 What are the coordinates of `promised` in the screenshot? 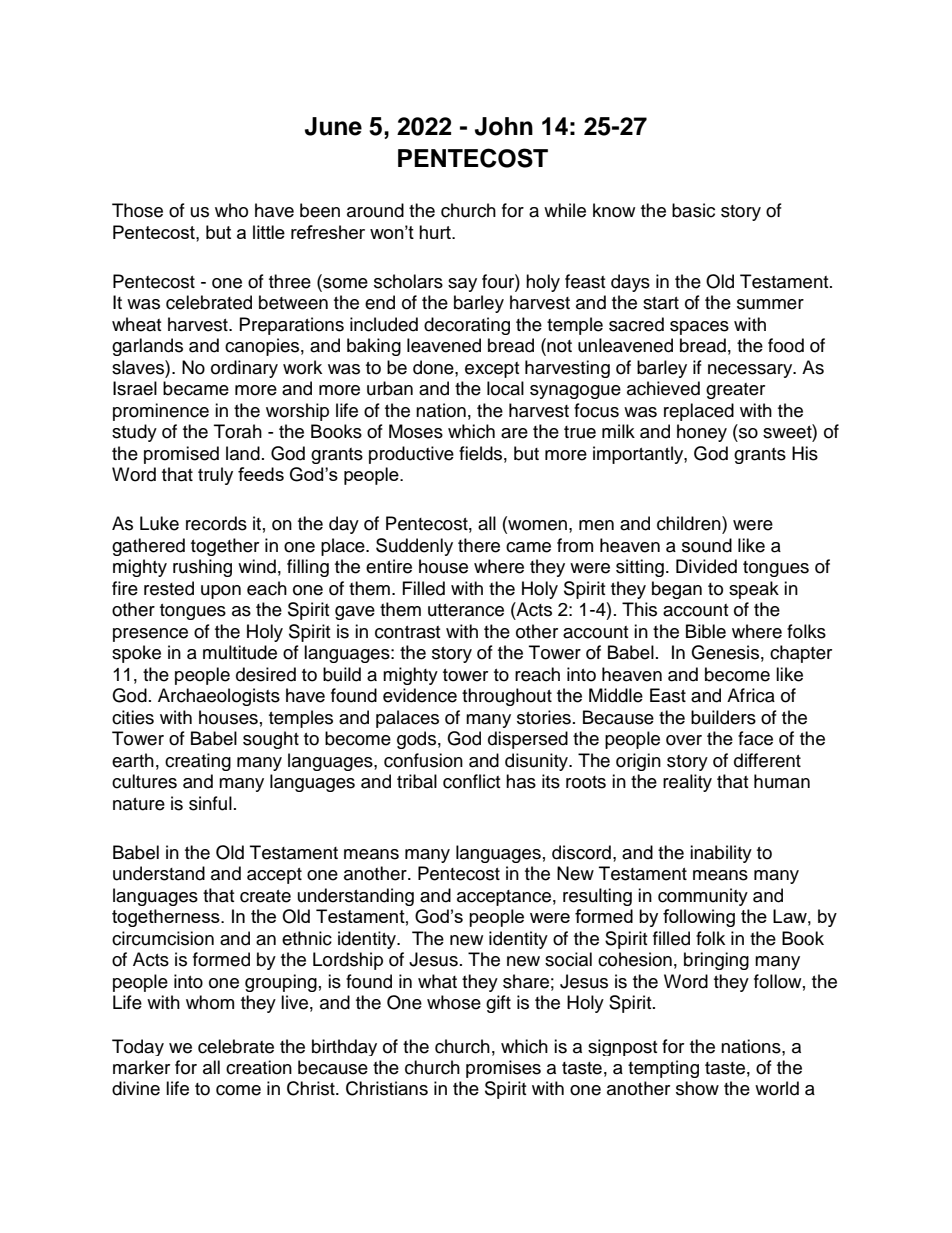 It's located at (181, 455).
